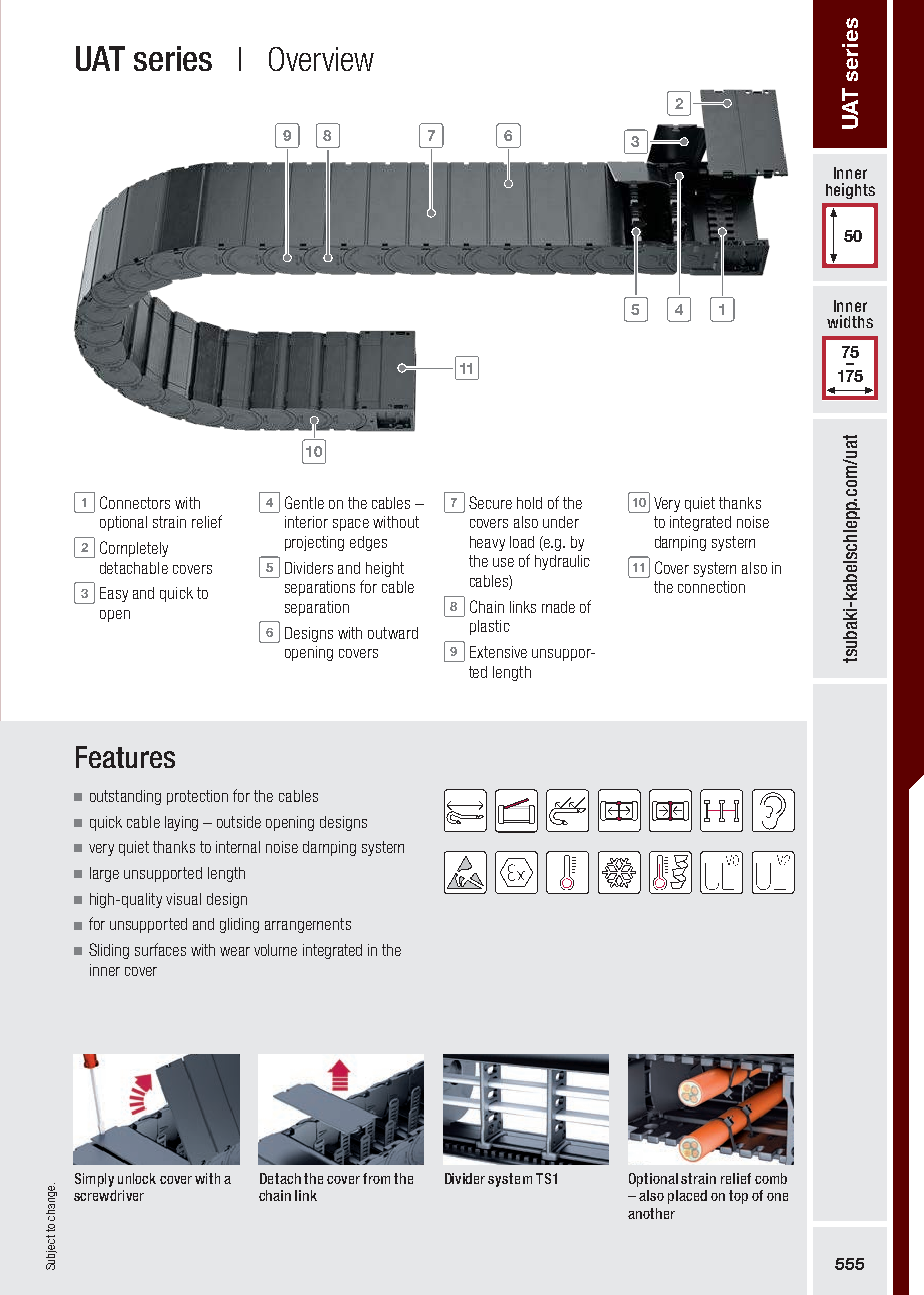  Describe the element at coordinates (308, 925) in the image. I see `arrangements` at that location.
